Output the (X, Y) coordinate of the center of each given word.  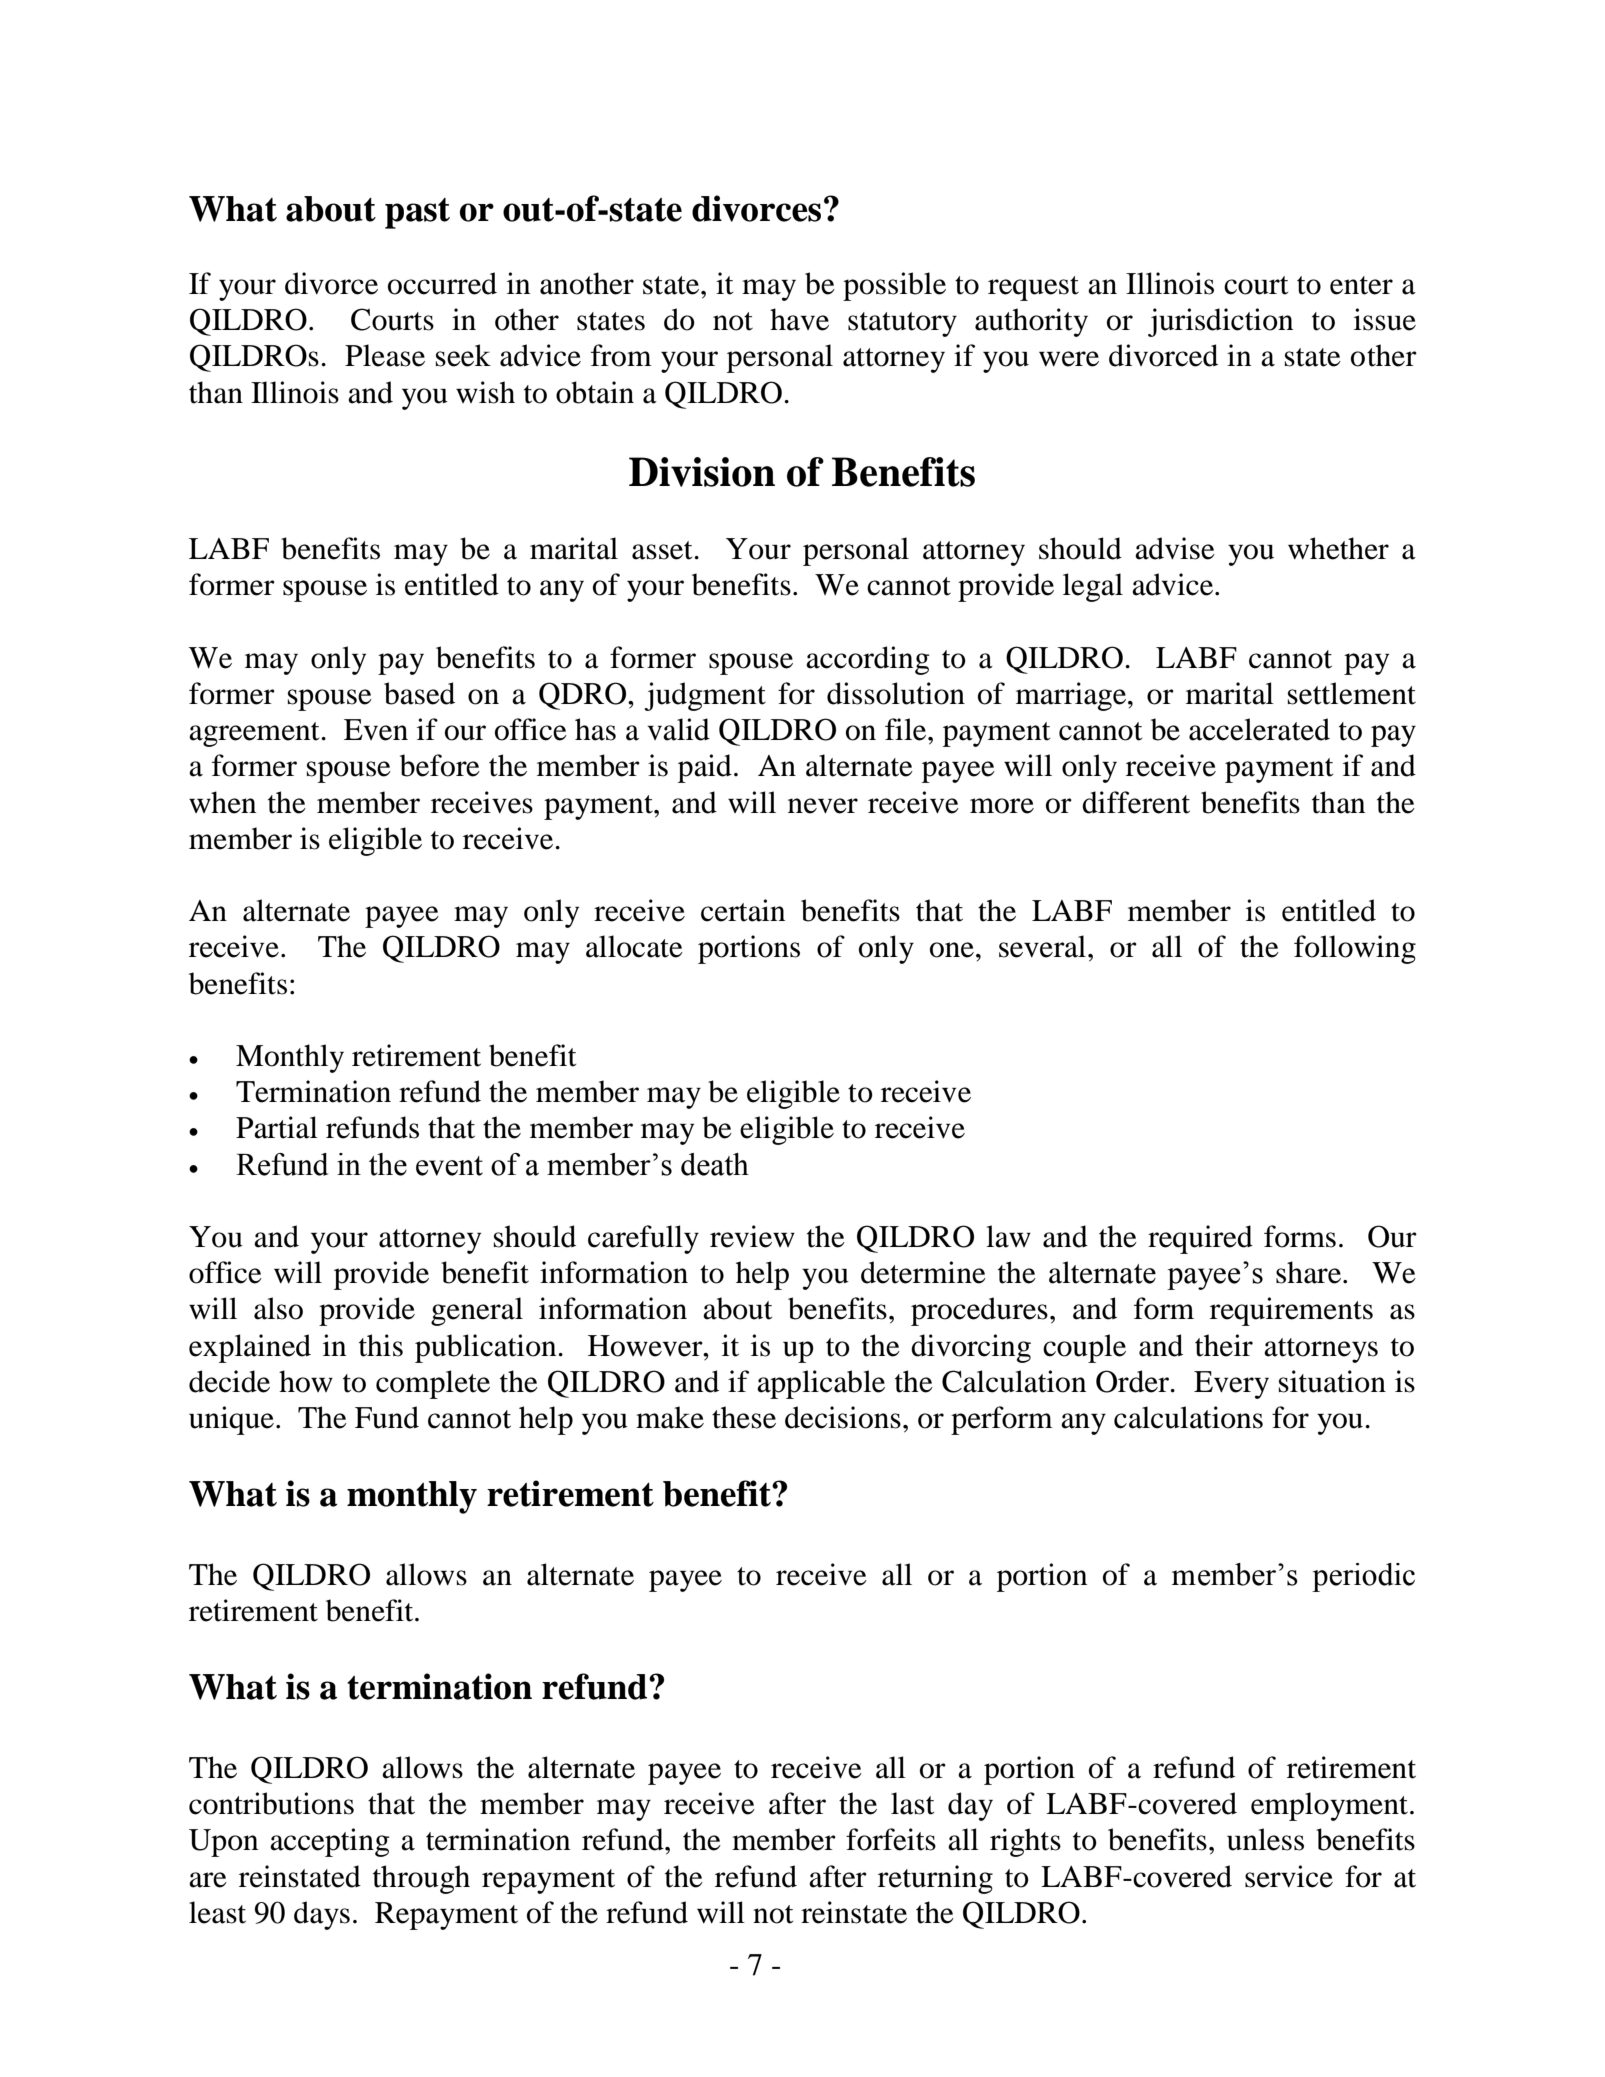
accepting (330, 1842)
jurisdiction (1220, 322)
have (799, 319)
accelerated (1259, 729)
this (381, 1345)
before (440, 765)
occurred (442, 283)
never (823, 806)
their (1224, 1345)
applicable (821, 1384)
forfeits (891, 1839)
